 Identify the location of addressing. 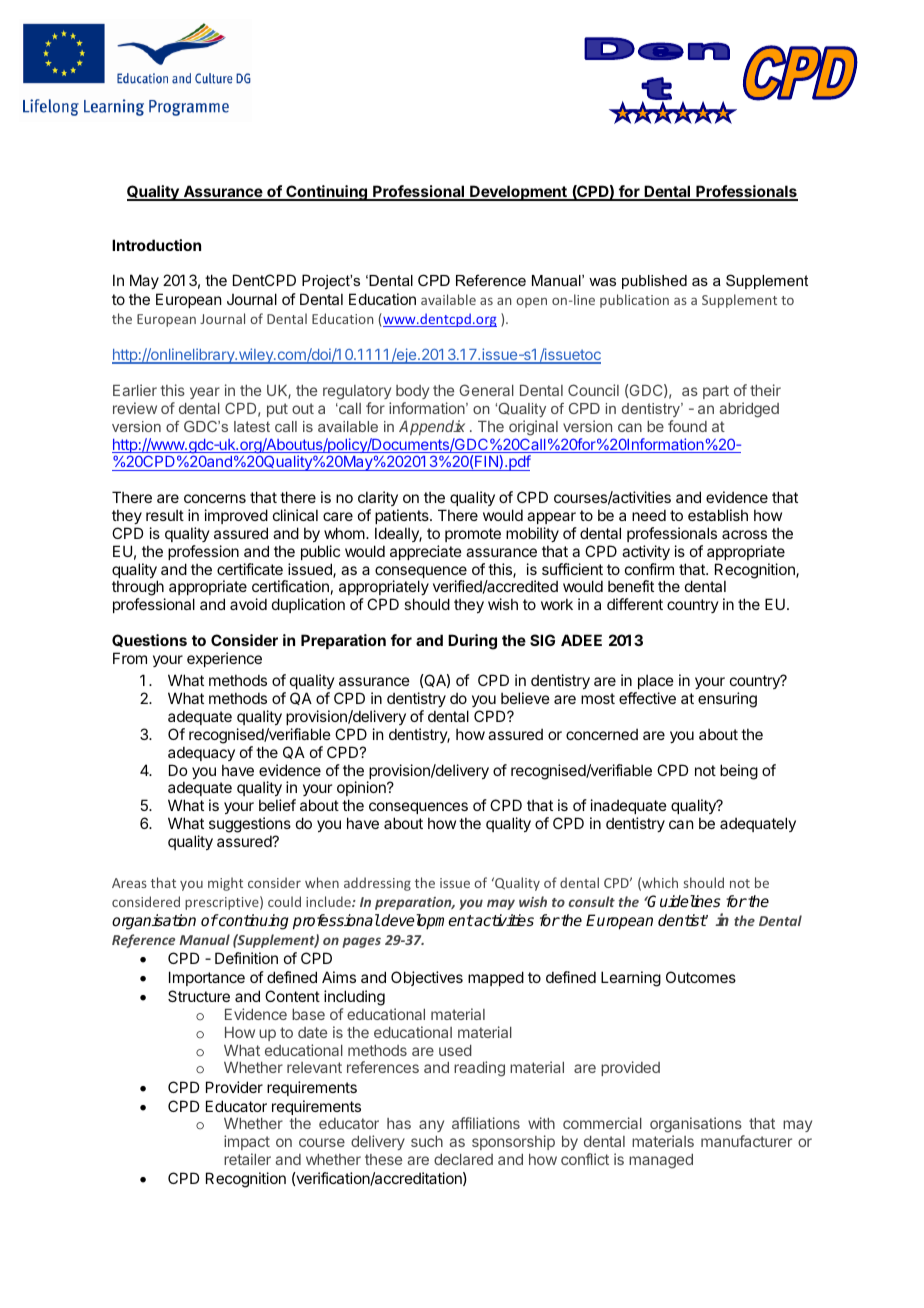
(377, 884).
